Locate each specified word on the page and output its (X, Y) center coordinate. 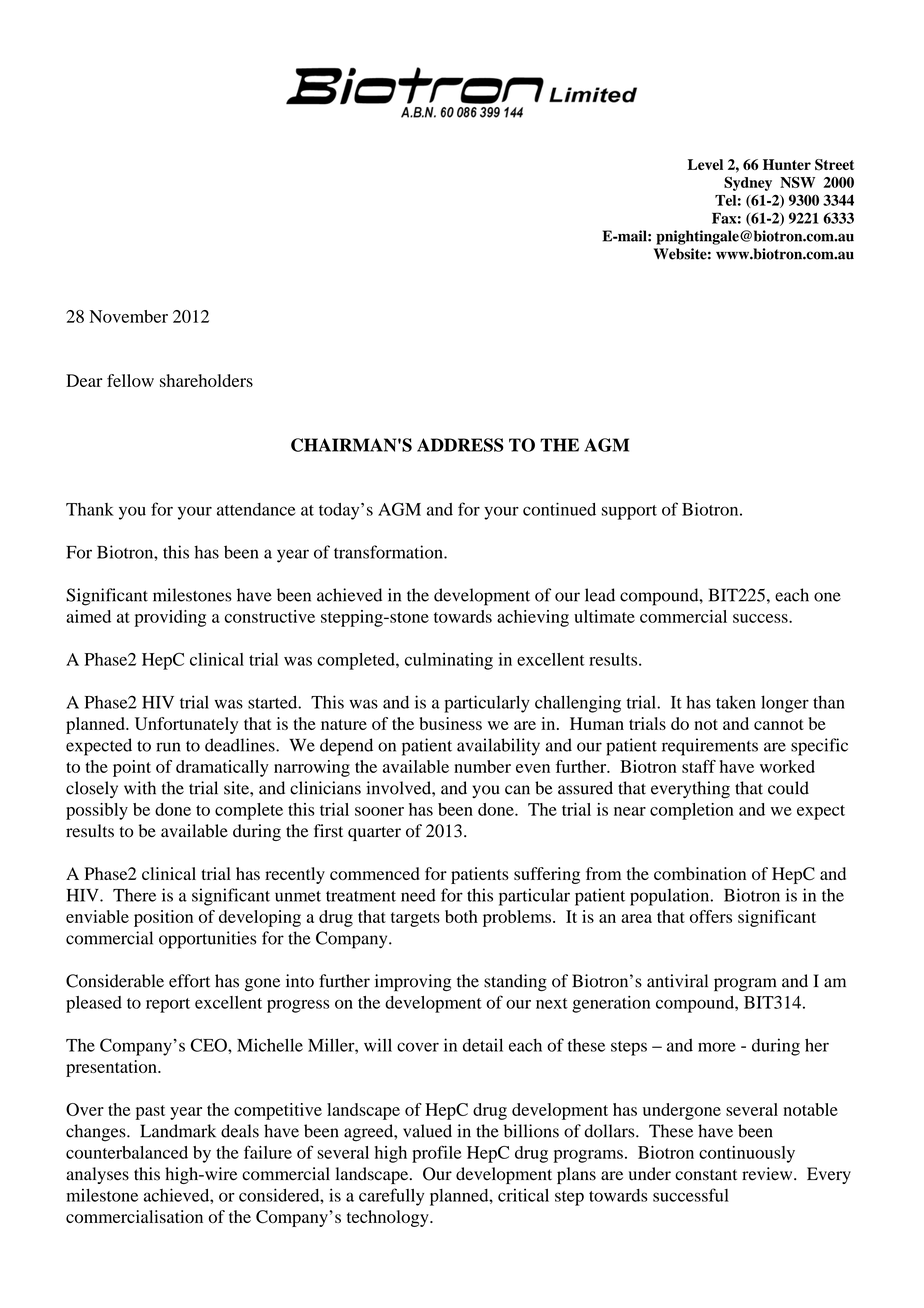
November (129, 316)
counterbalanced (127, 1152)
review (768, 1174)
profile (436, 1154)
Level (705, 164)
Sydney (748, 183)
